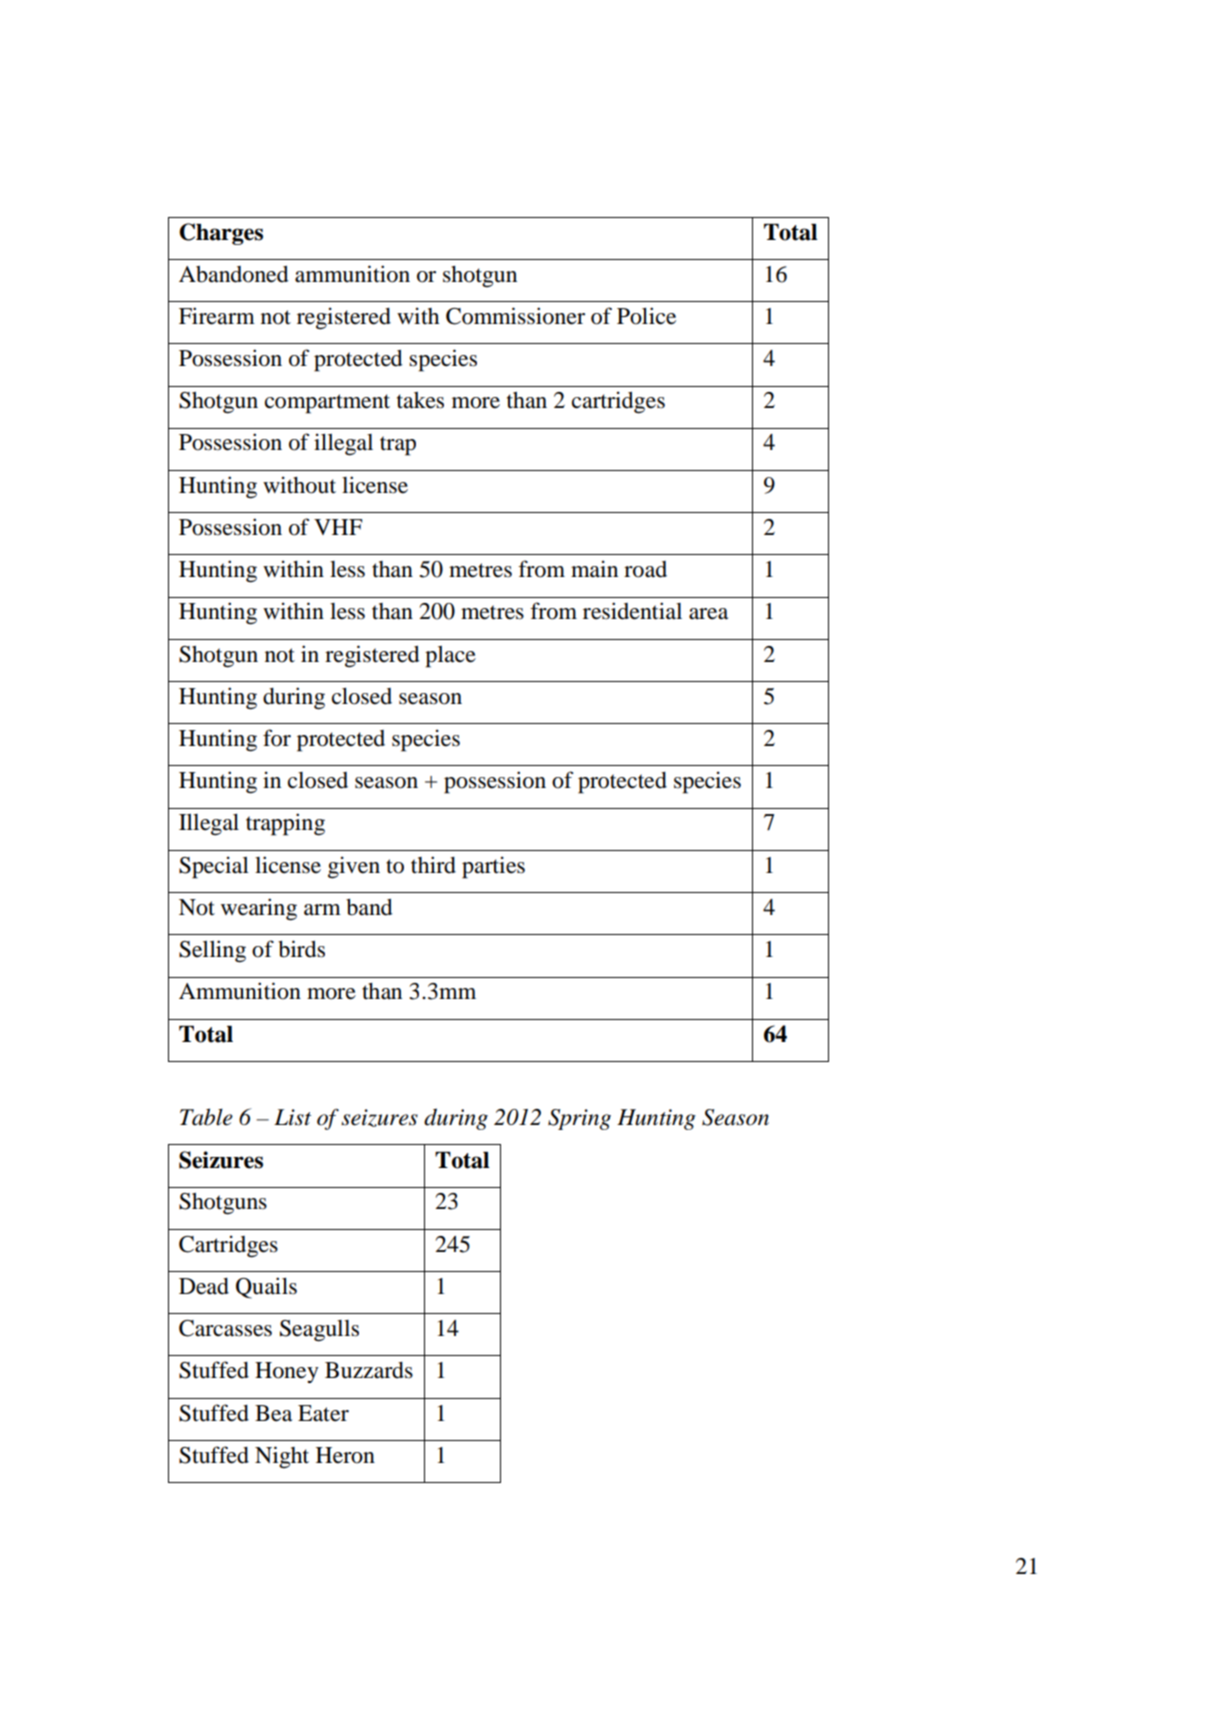 The width and height of the image is (1217, 1723). I want to click on residential, so click(632, 611).
